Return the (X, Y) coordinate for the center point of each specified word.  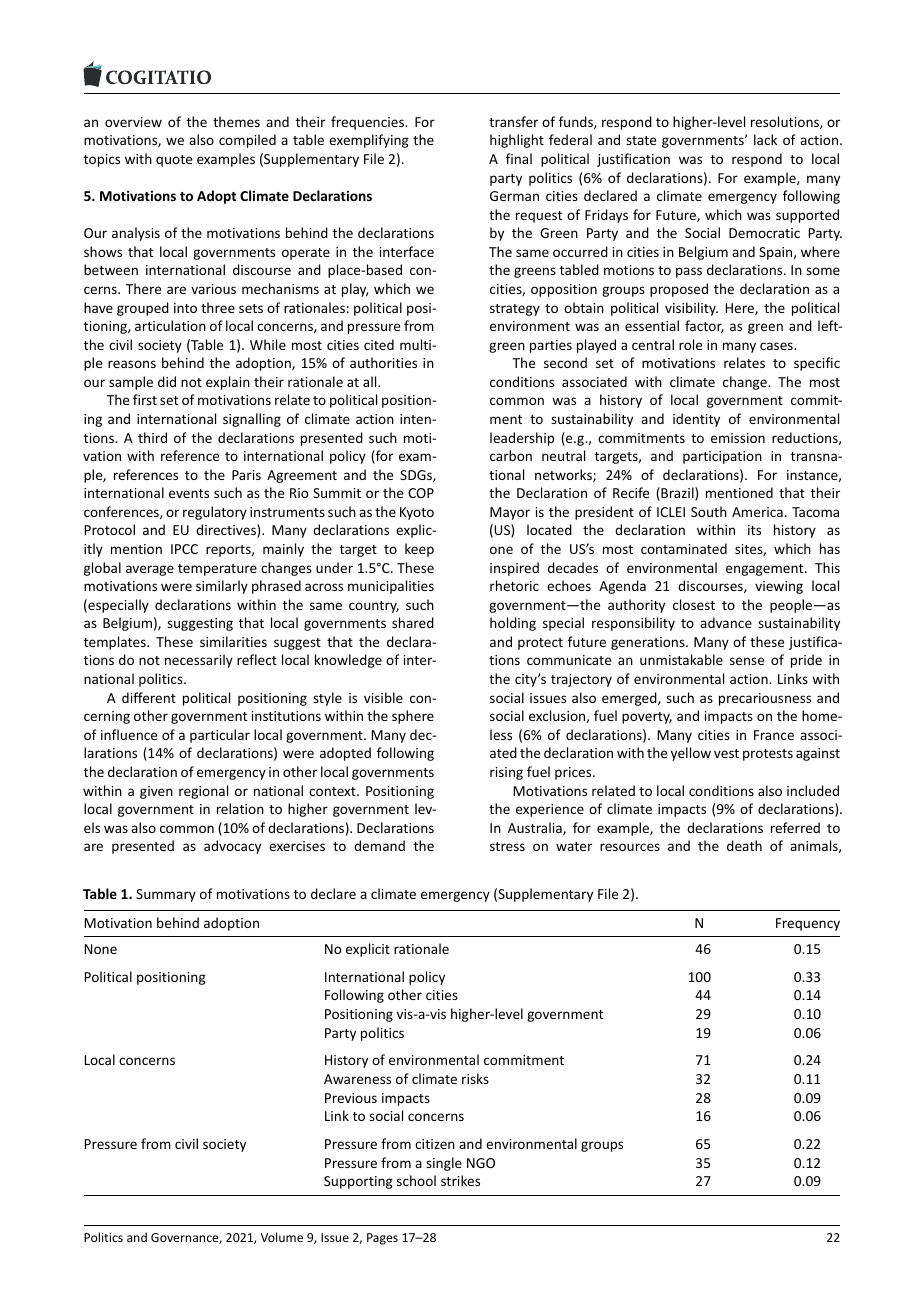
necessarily (199, 661)
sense (747, 661)
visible (383, 697)
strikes (460, 1180)
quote (174, 161)
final (519, 158)
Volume (282, 1237)
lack (765, 139)
